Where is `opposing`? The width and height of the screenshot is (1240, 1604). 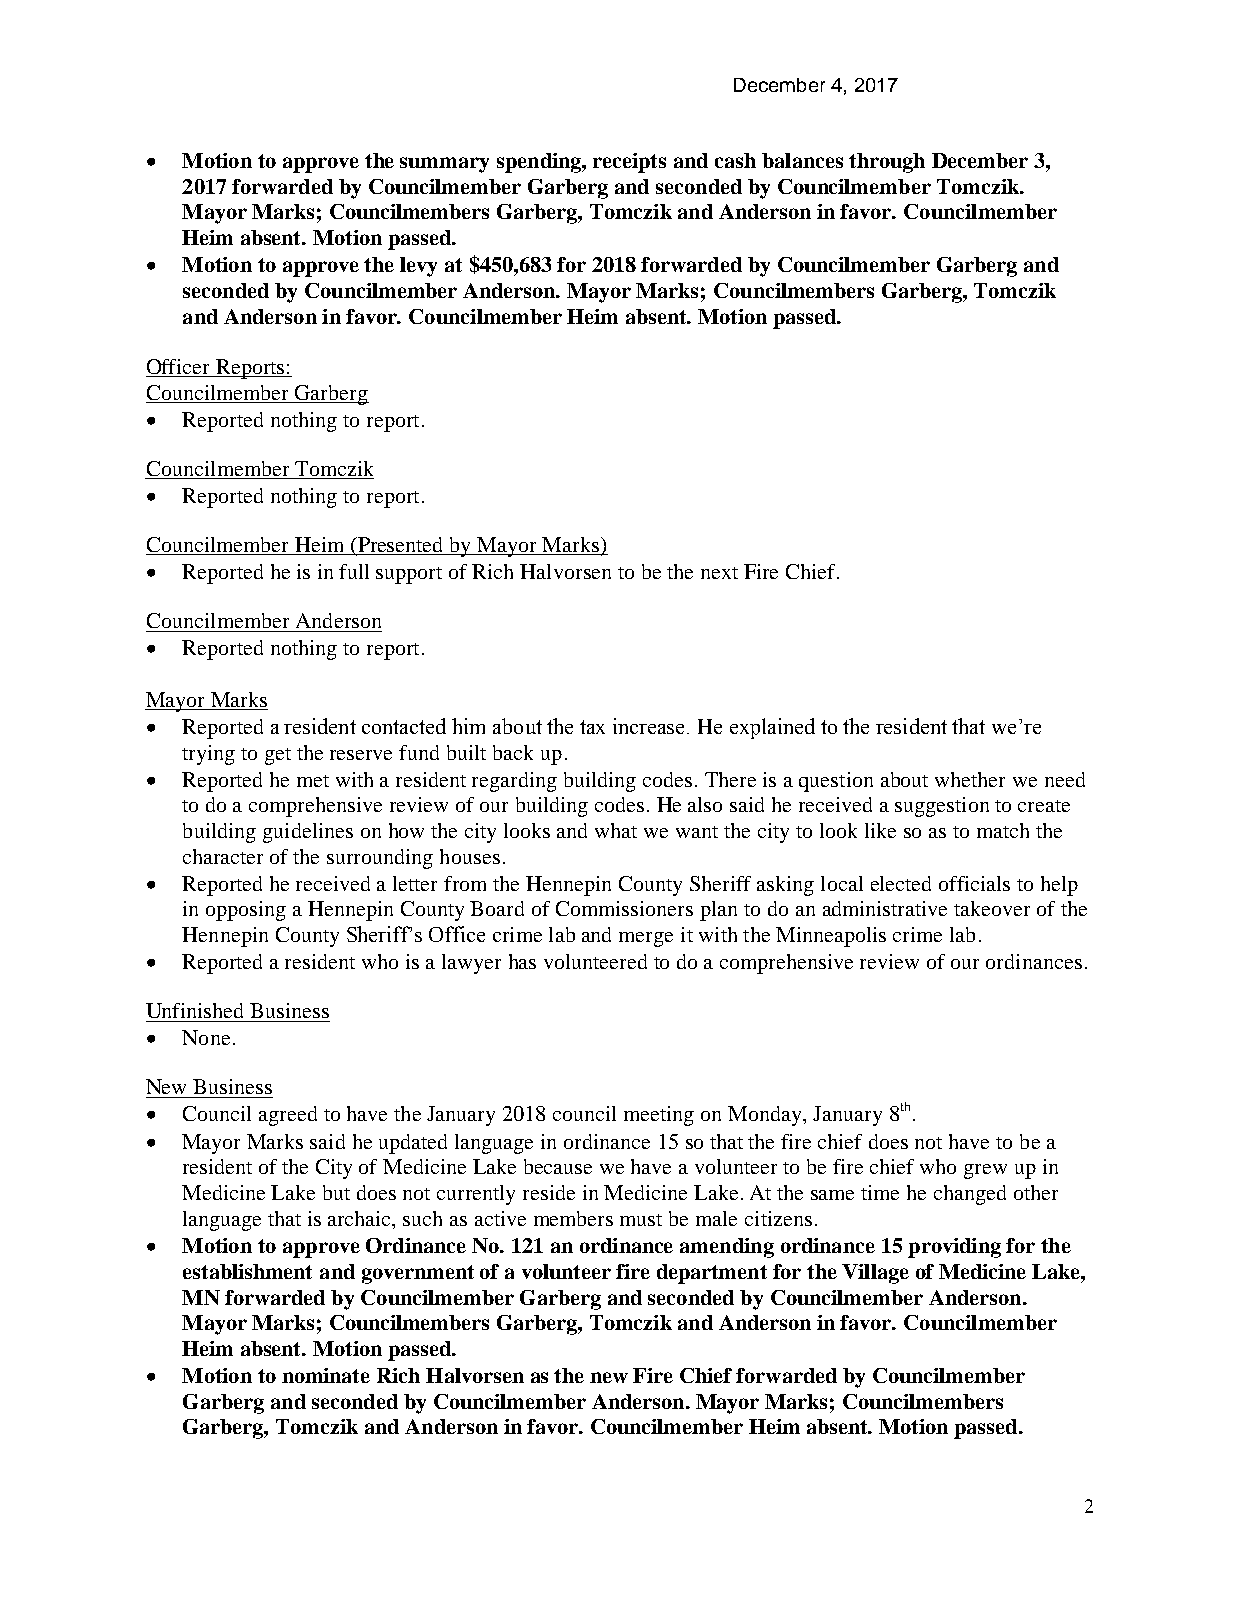
opposing is located at coordinates (246, 911).
